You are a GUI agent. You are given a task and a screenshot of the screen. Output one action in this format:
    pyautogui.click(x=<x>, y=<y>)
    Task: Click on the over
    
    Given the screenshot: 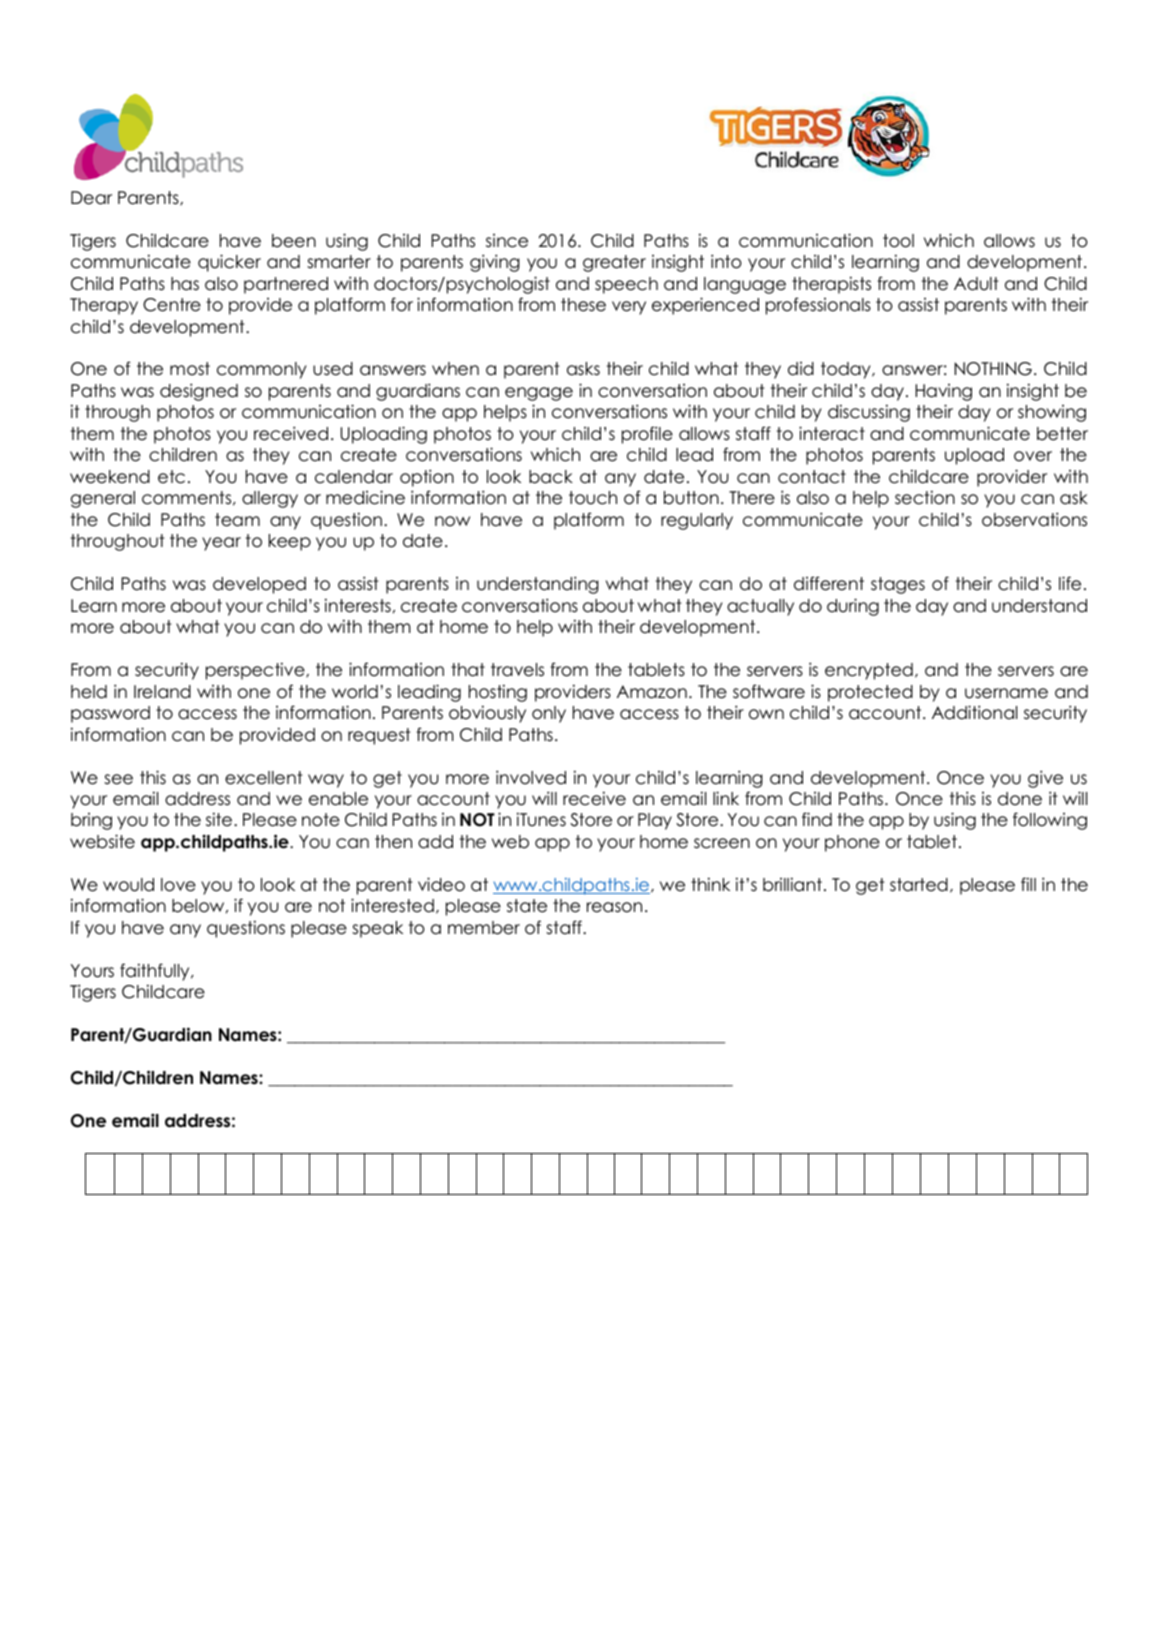 What is the action you would take?
    pyautogui.click(x=1033, y=456)
